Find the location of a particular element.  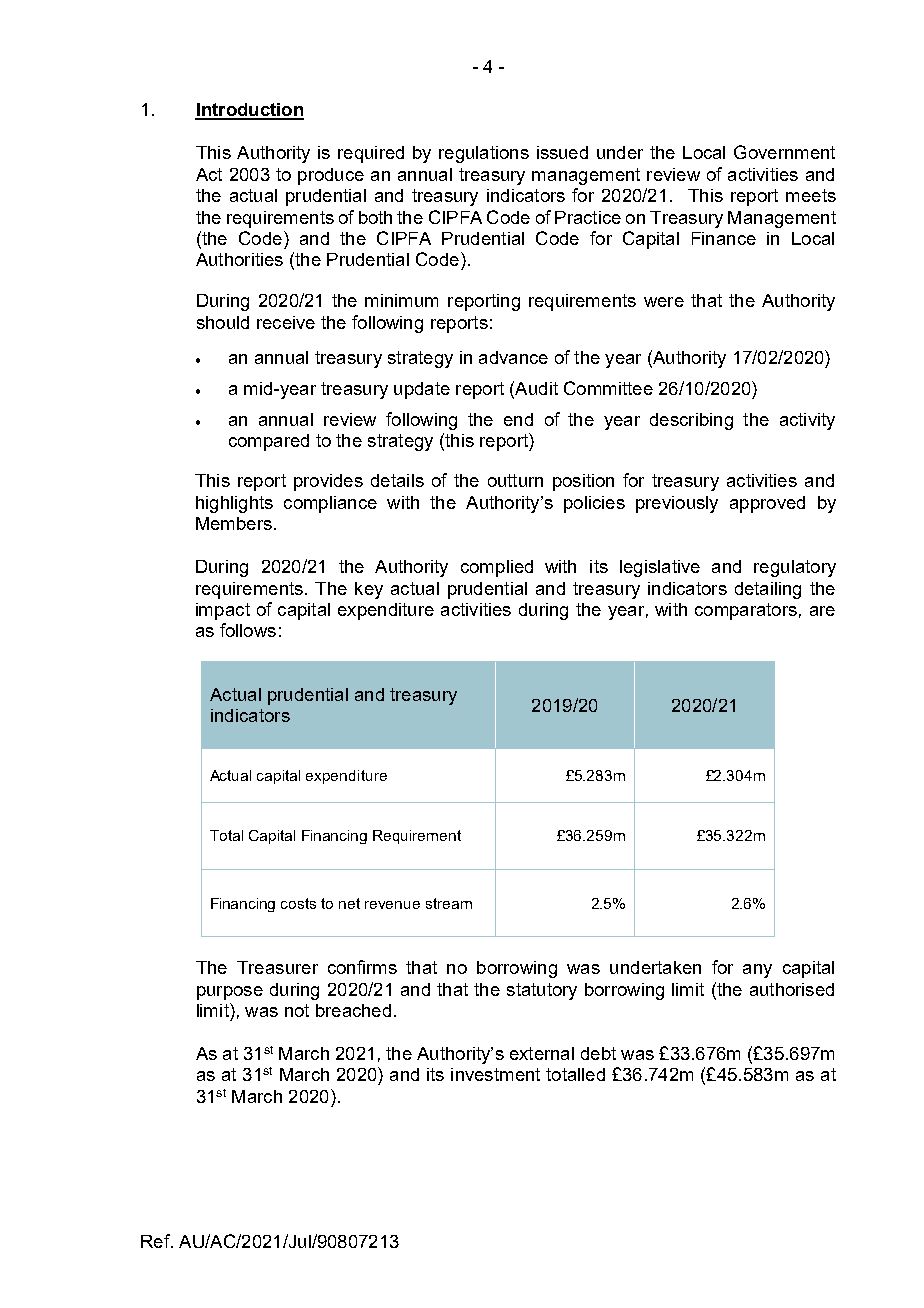

Government is located at coordinates (784, 152).
